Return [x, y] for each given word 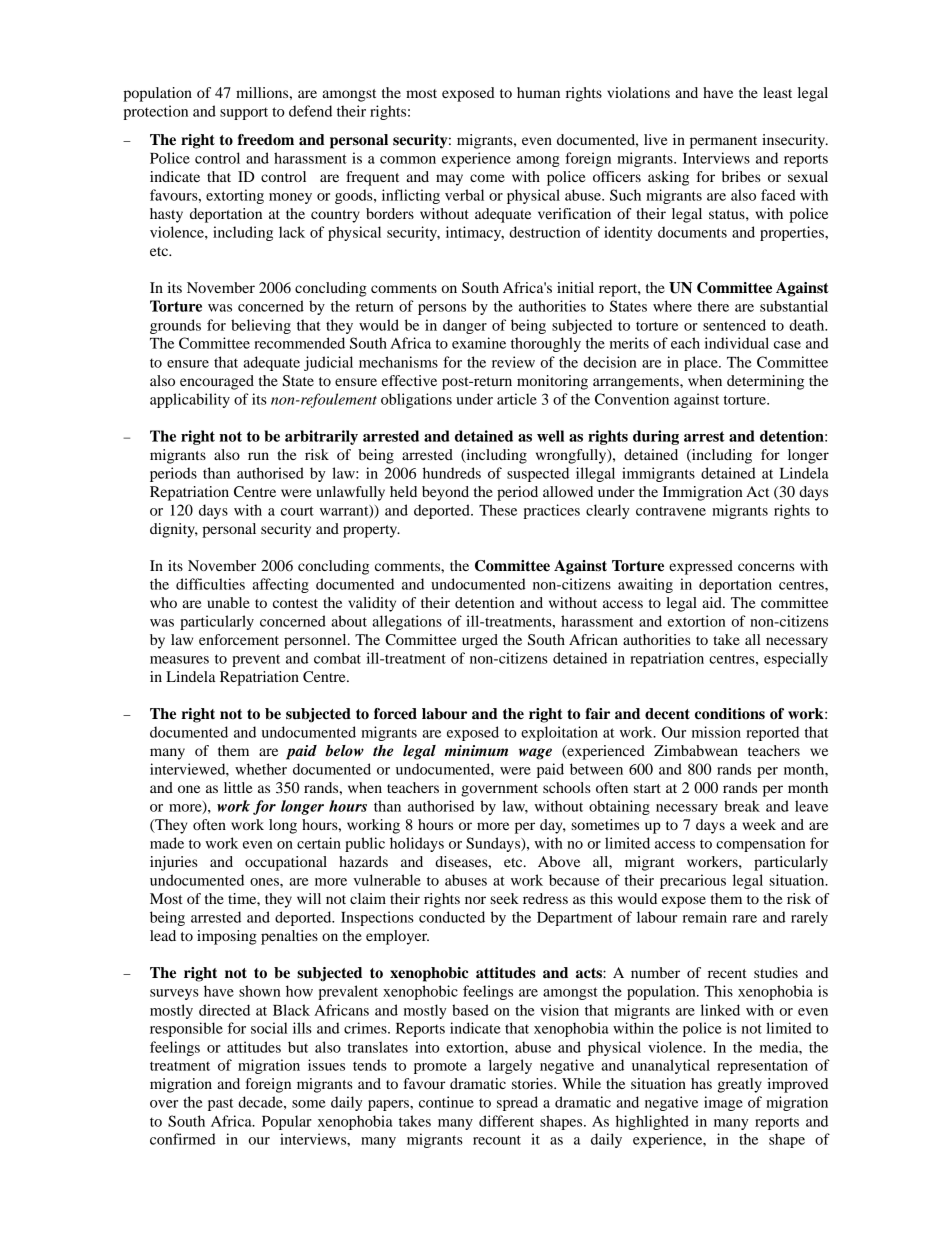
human [538, 92]
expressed [701, 567]
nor [475, 900]
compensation [761, 844]
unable [228, 602]
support [244, 113]
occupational [286, 863]
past [220, 1104]
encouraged [217, 382]
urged [480, 641]
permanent [723, 142]
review [513, 362]
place [702, 363]
